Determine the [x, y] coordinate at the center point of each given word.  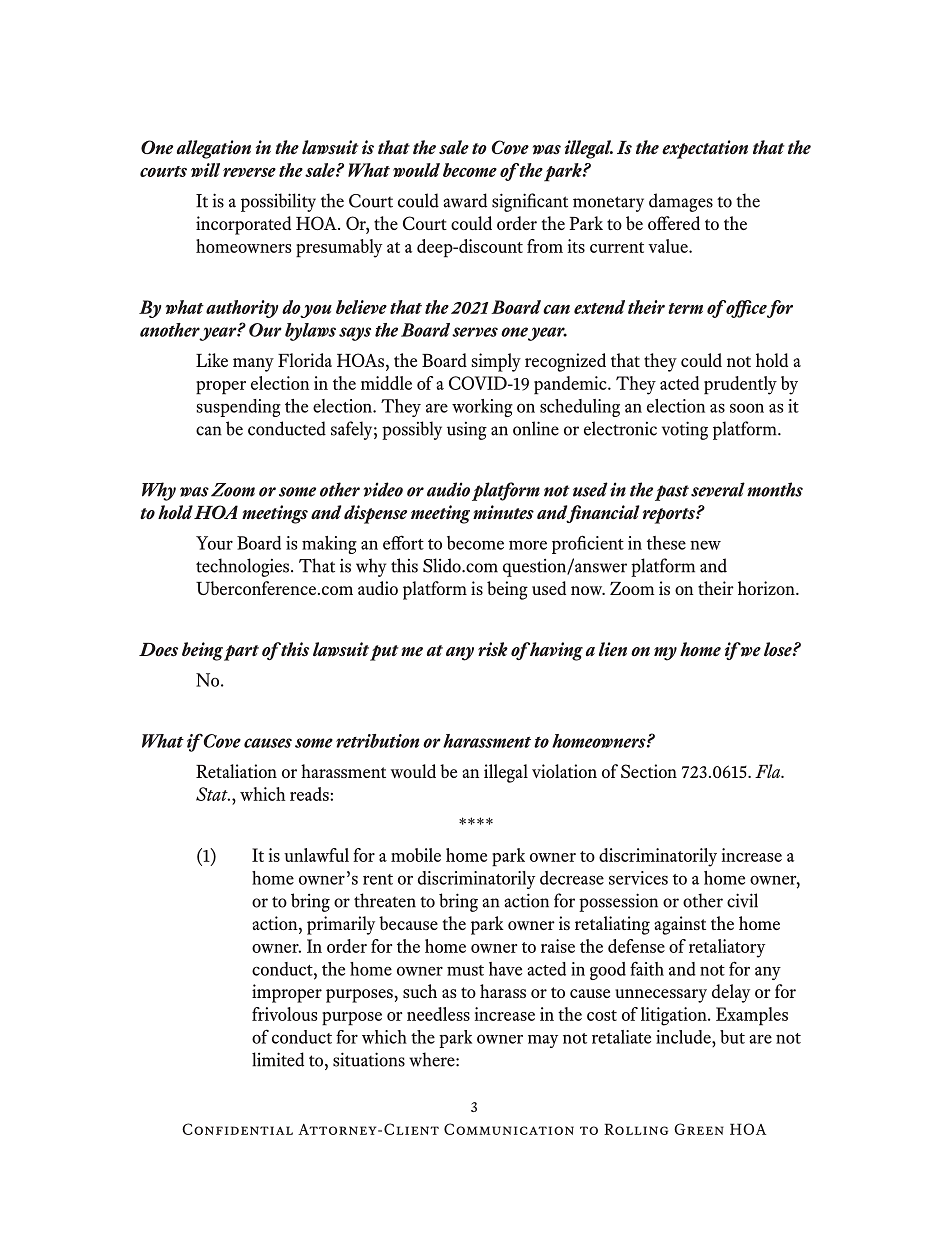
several [718, 489]
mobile [416, 855]
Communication [509, 1129]
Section [649, 771]
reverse [249, 172]
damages [681, 202]
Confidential [237, 1129]
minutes [503, 512]
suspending [239, 408]
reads [310, 794]
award [465, 200]
